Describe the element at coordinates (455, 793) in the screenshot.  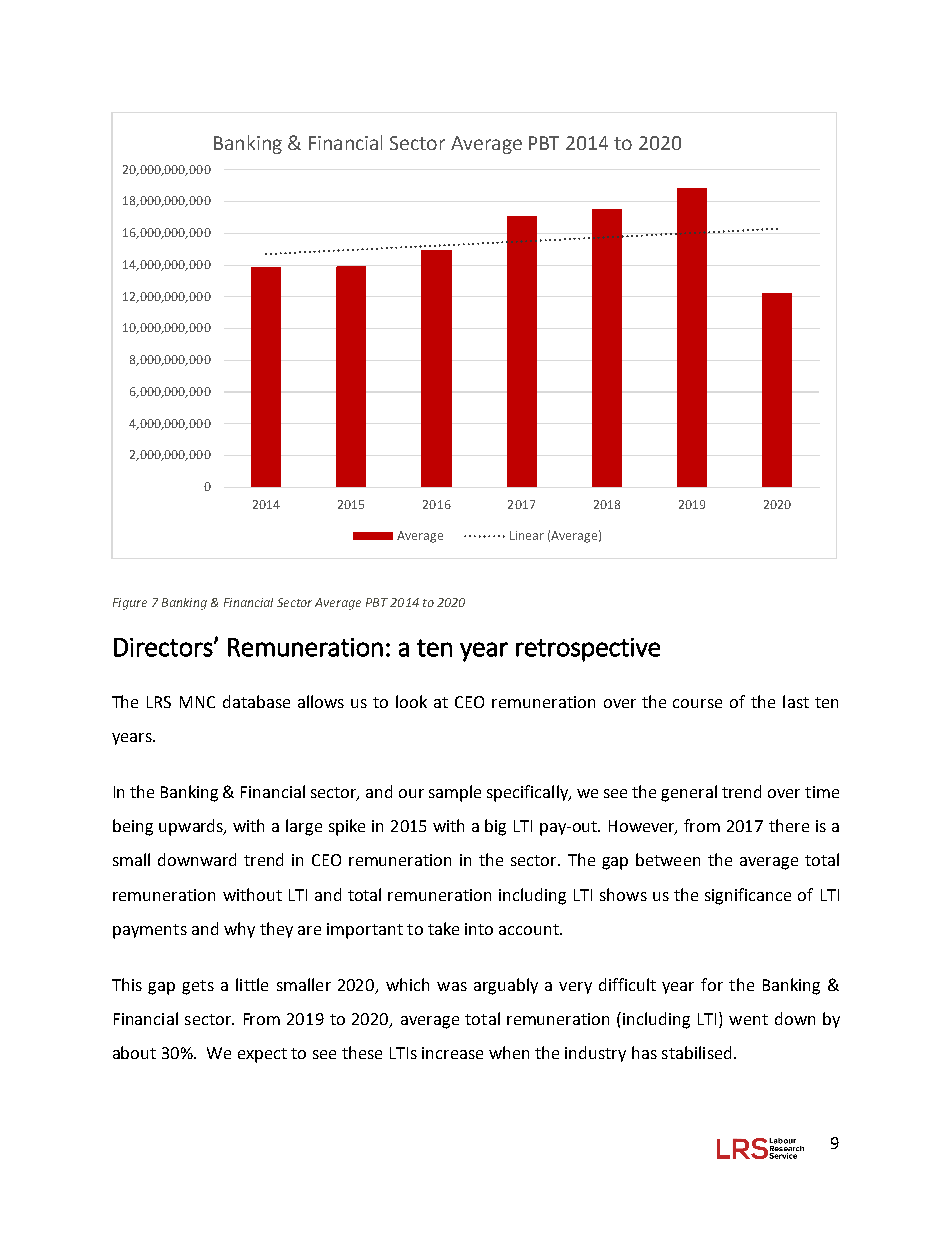
I see `sample` at that location.
